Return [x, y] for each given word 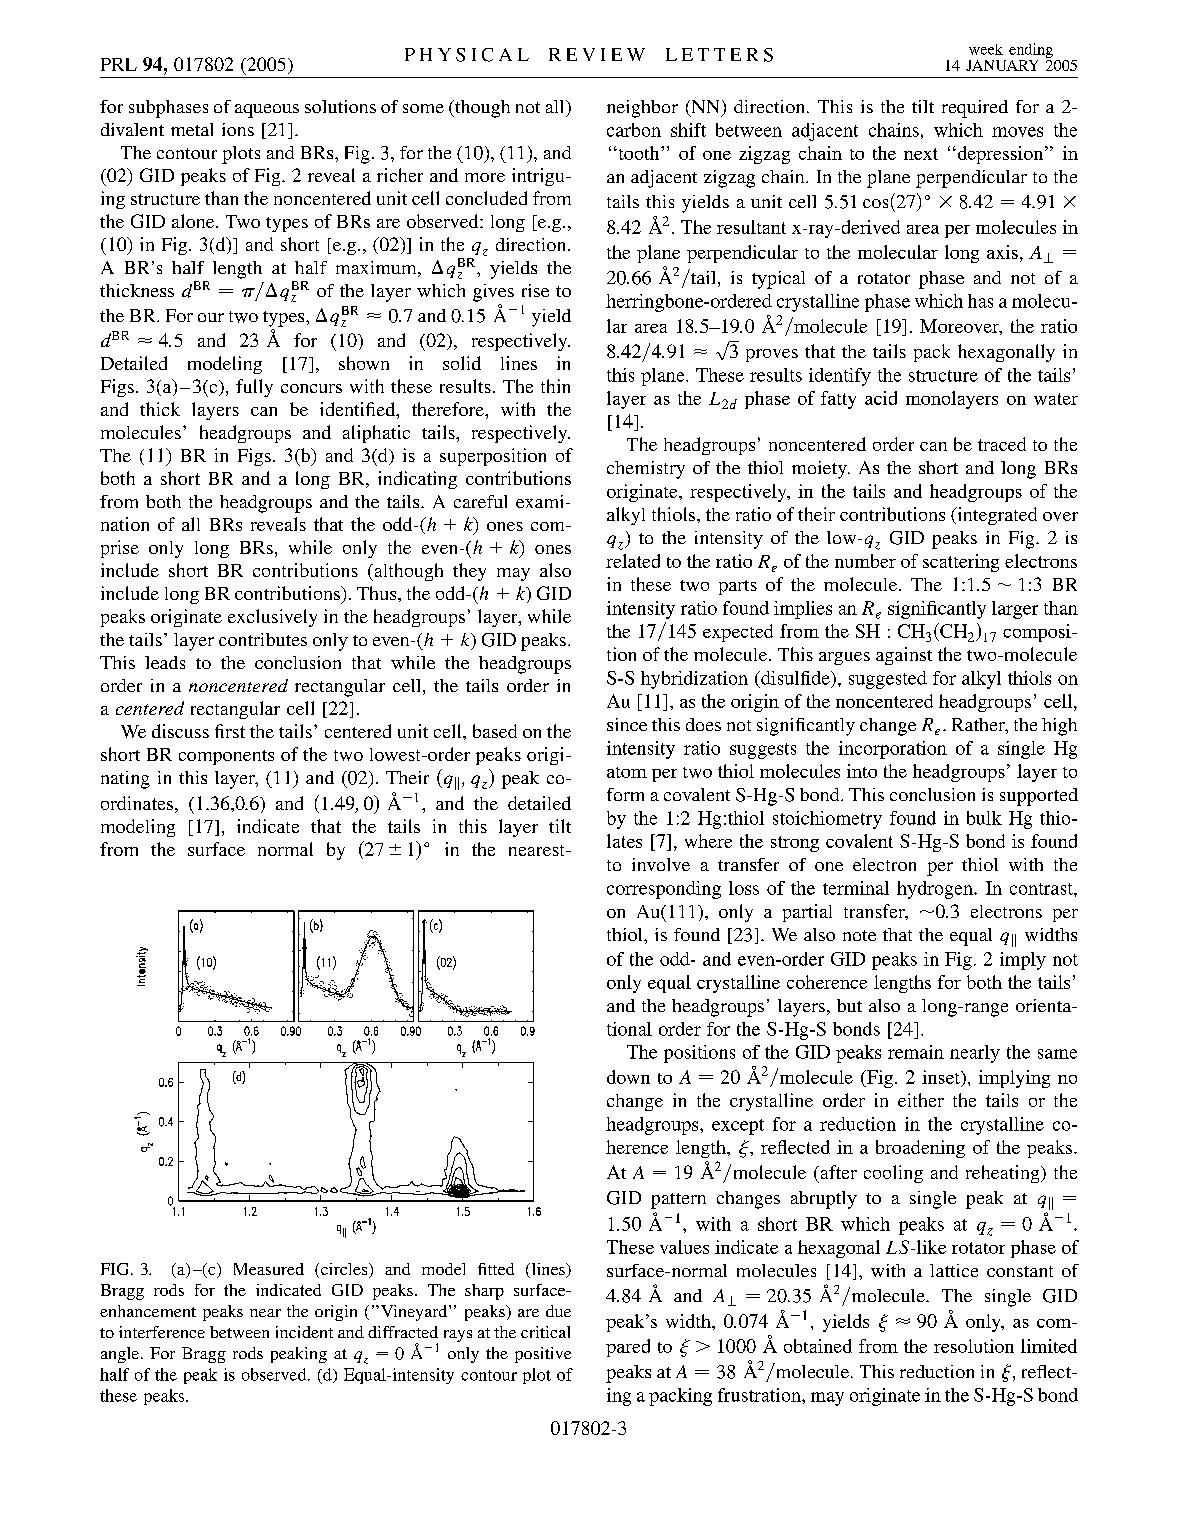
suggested [888, 680]
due [558, 1311]
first [230, 731]
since [627, 724]
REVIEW [597, 54]
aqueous [267, 111]
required [975, 109]
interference [162, 1332]
